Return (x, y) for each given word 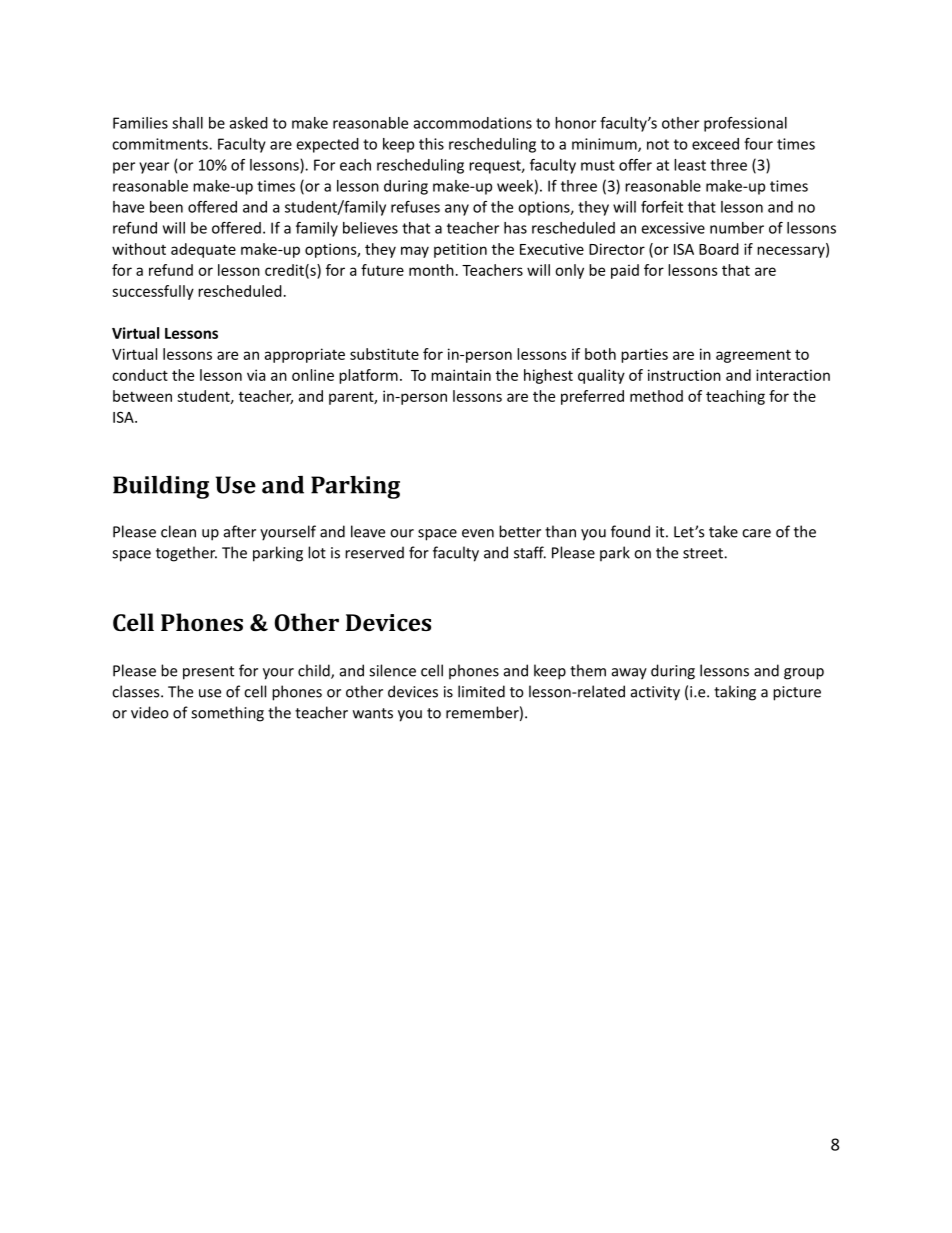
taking (735, 693)
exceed (715, 144)
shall (187, 123)
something (227, 714)
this (431, 144)
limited (481, 691)
